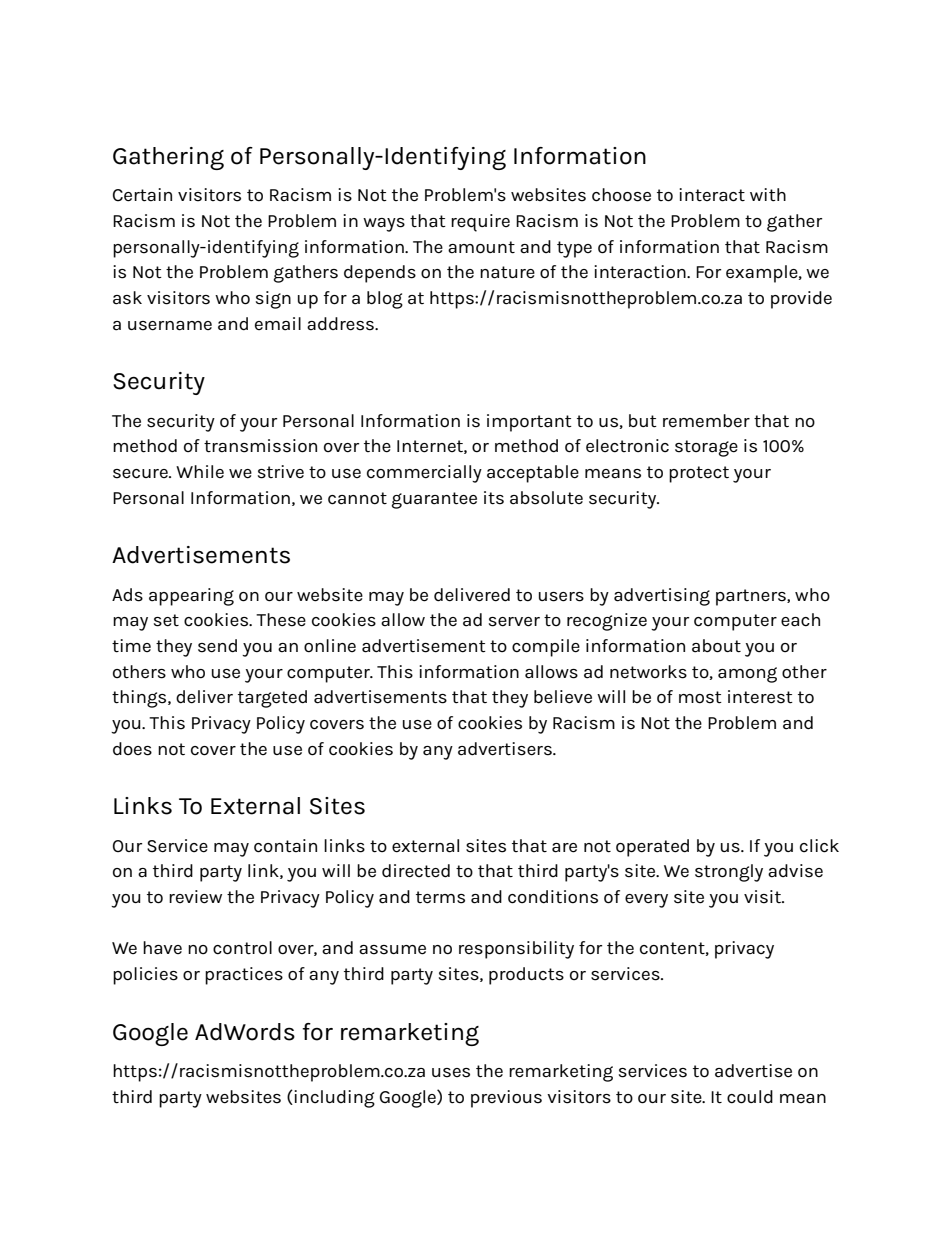  Describe the element at coordinates (750, 1097) in the screenshot. I see `could` at that location.
